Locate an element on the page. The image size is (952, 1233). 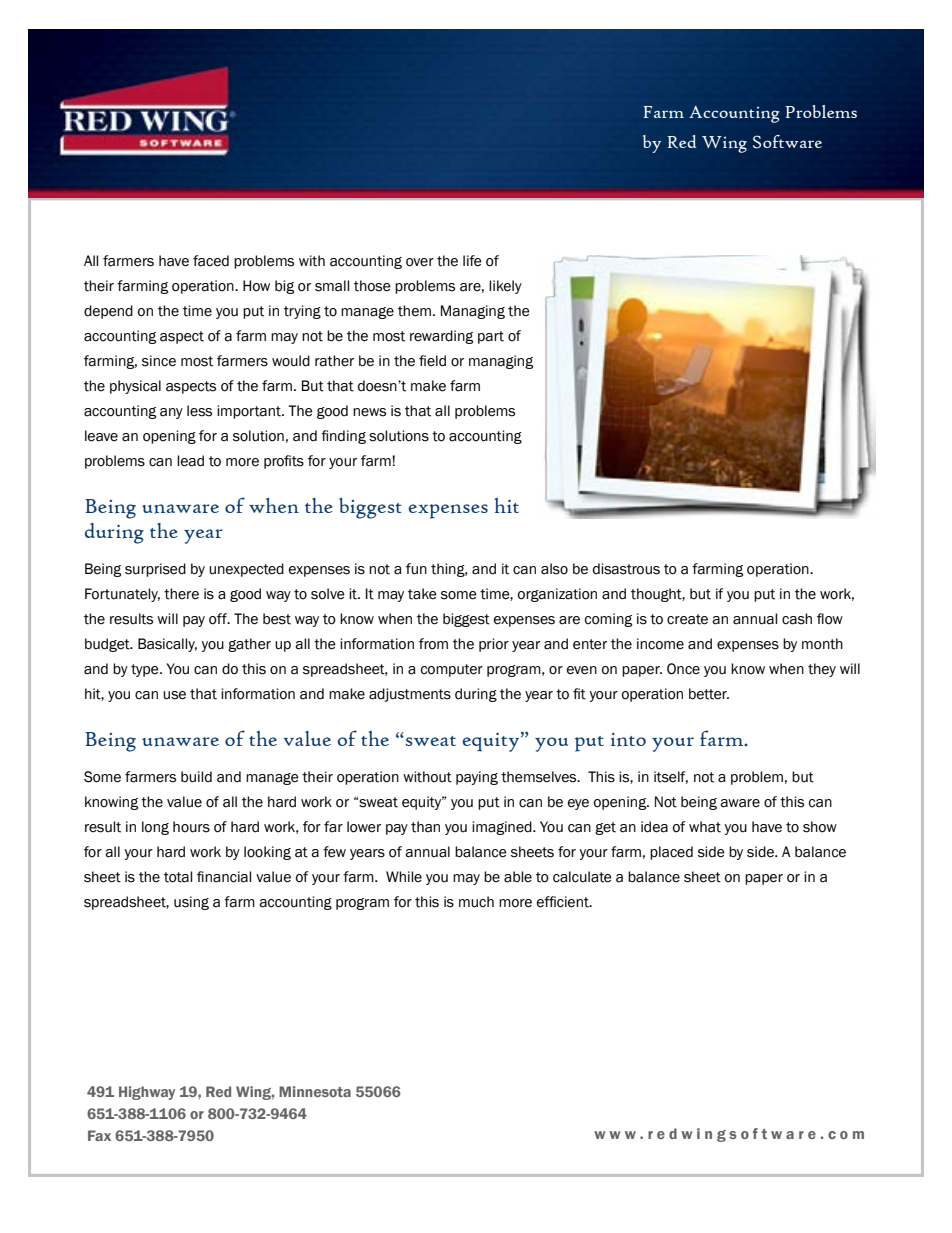
faced is located at coordinates (211, 261).
